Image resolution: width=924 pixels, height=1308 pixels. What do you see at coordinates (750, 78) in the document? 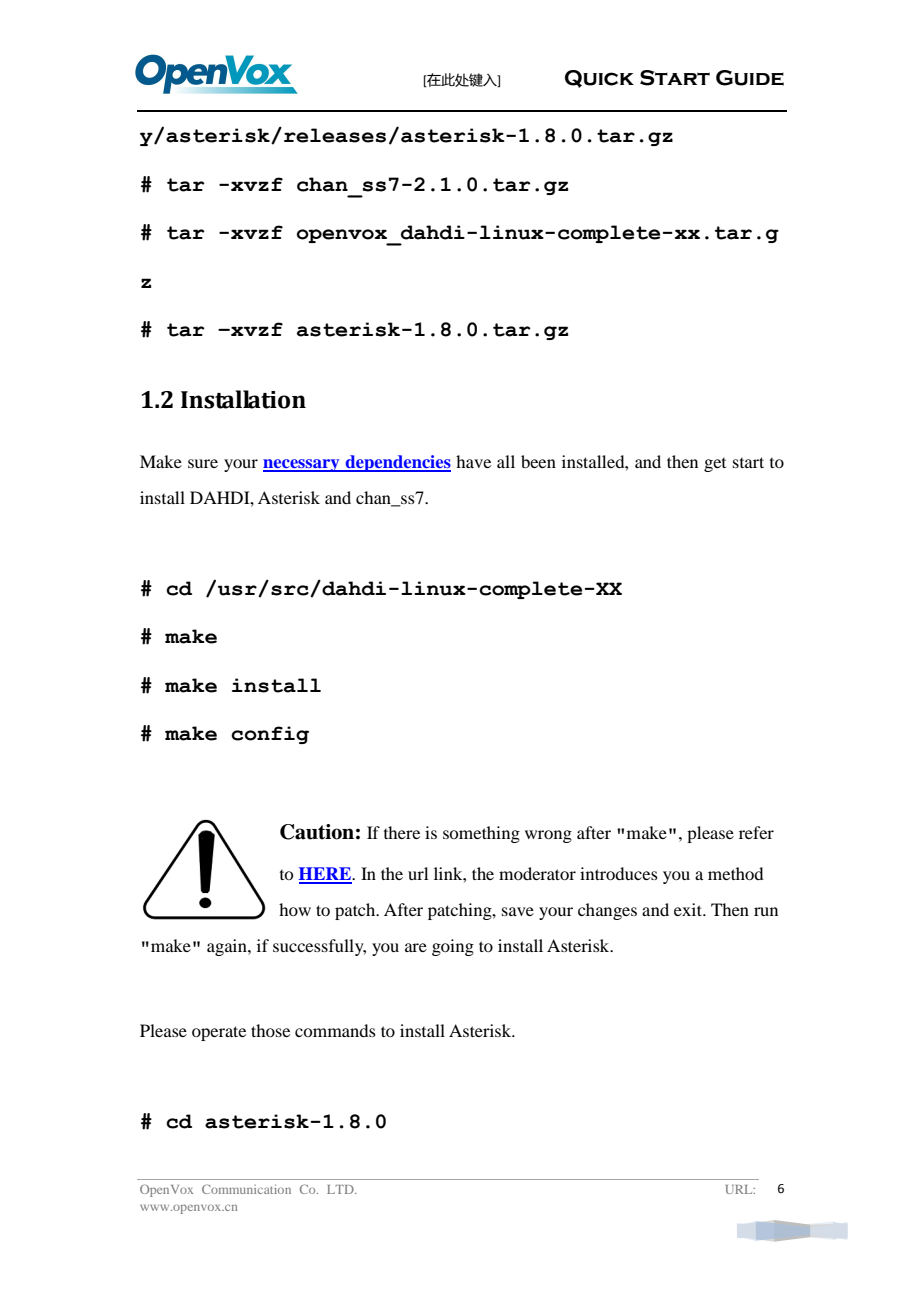
I see `Guide` at bounding box center [750, 78].
